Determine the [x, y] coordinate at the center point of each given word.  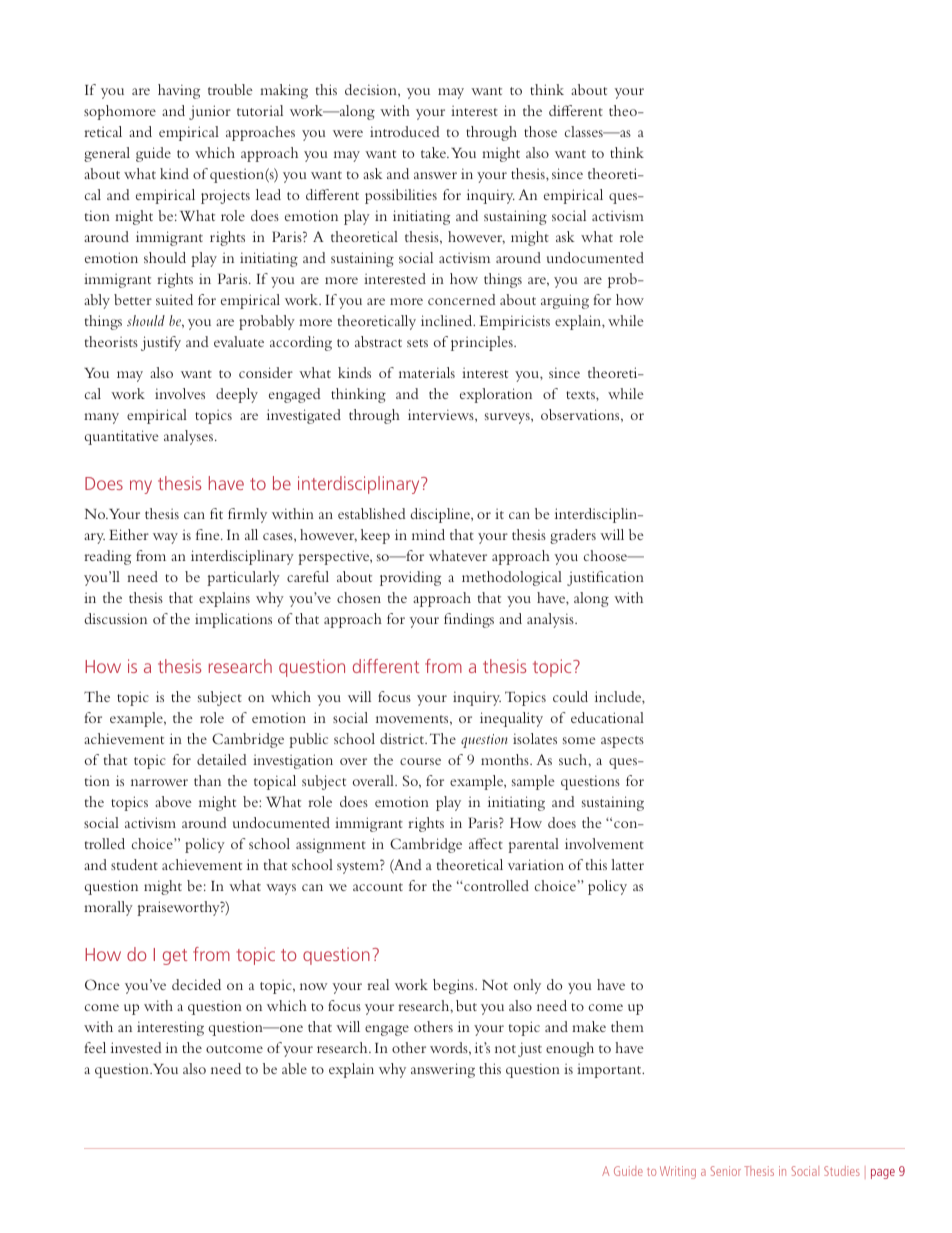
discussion [115, 618]
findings [469, 620]
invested [136, 1047]
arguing [565, 301]
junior [210, 112]
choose [607, 555]
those [540, 131]
